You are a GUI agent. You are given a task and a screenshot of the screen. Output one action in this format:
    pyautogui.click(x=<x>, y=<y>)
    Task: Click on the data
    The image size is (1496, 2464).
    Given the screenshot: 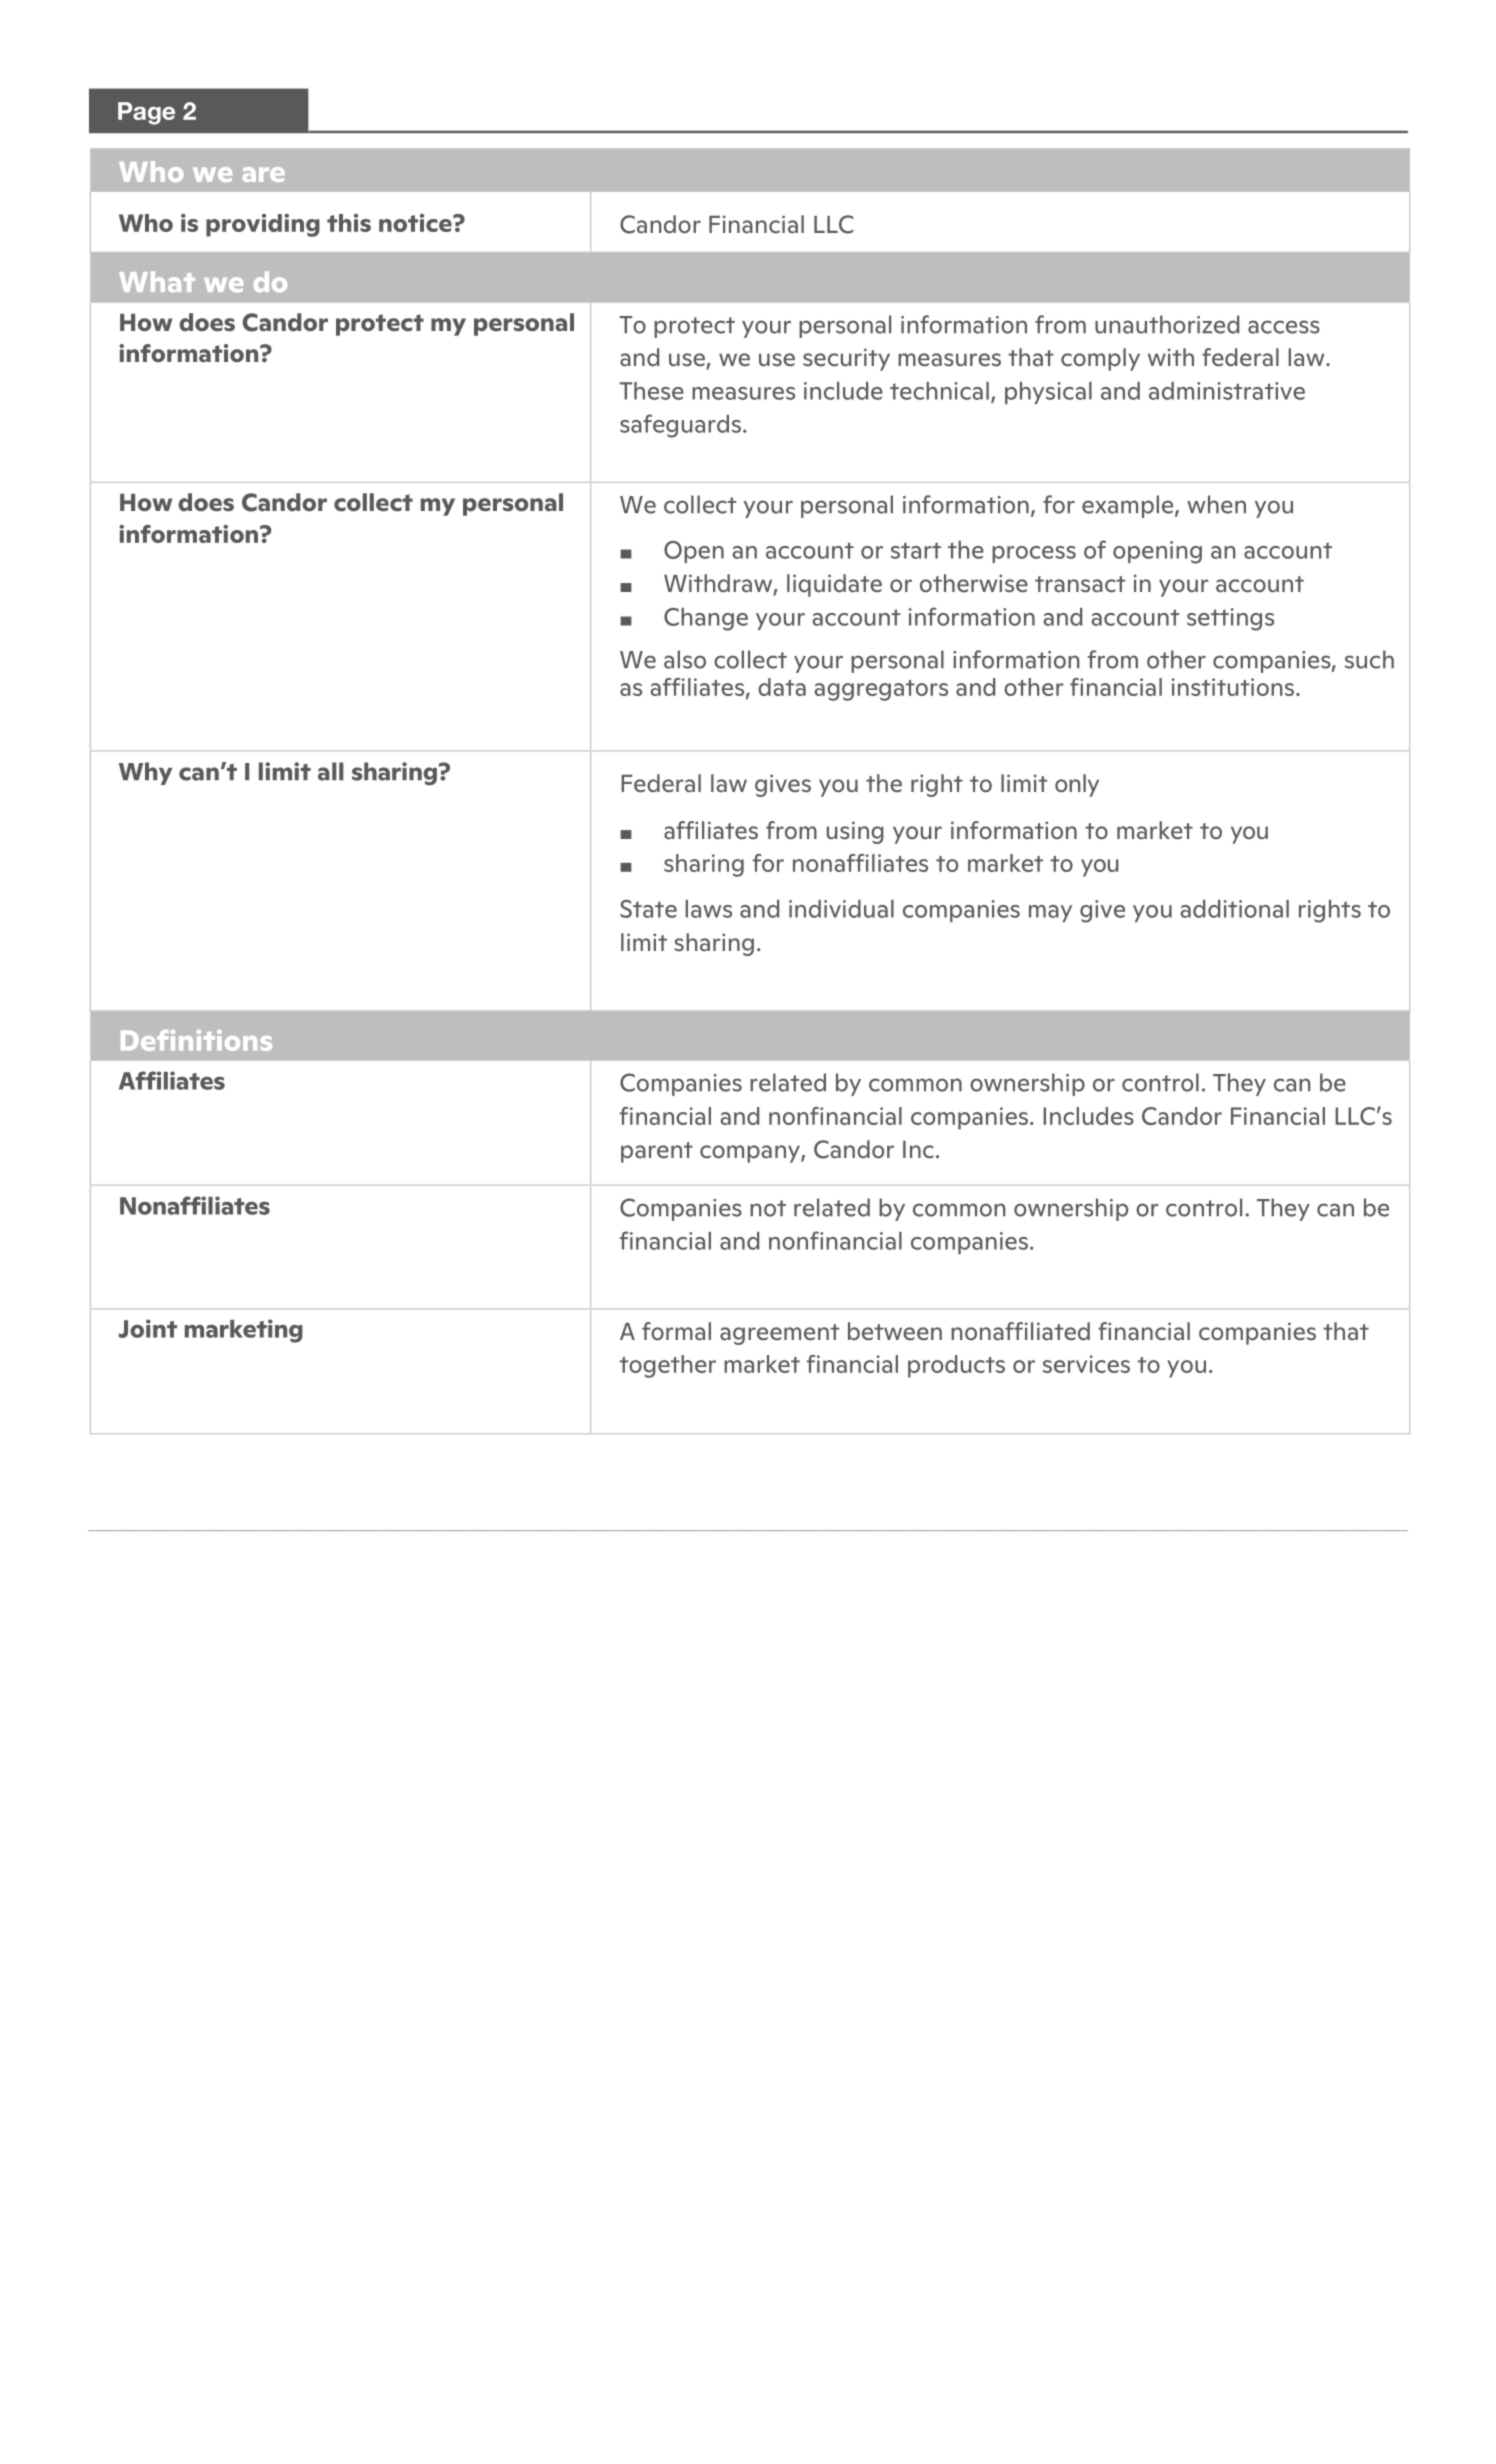 What is the action you would take?
    pyautogui.click(x=782, y=687)
